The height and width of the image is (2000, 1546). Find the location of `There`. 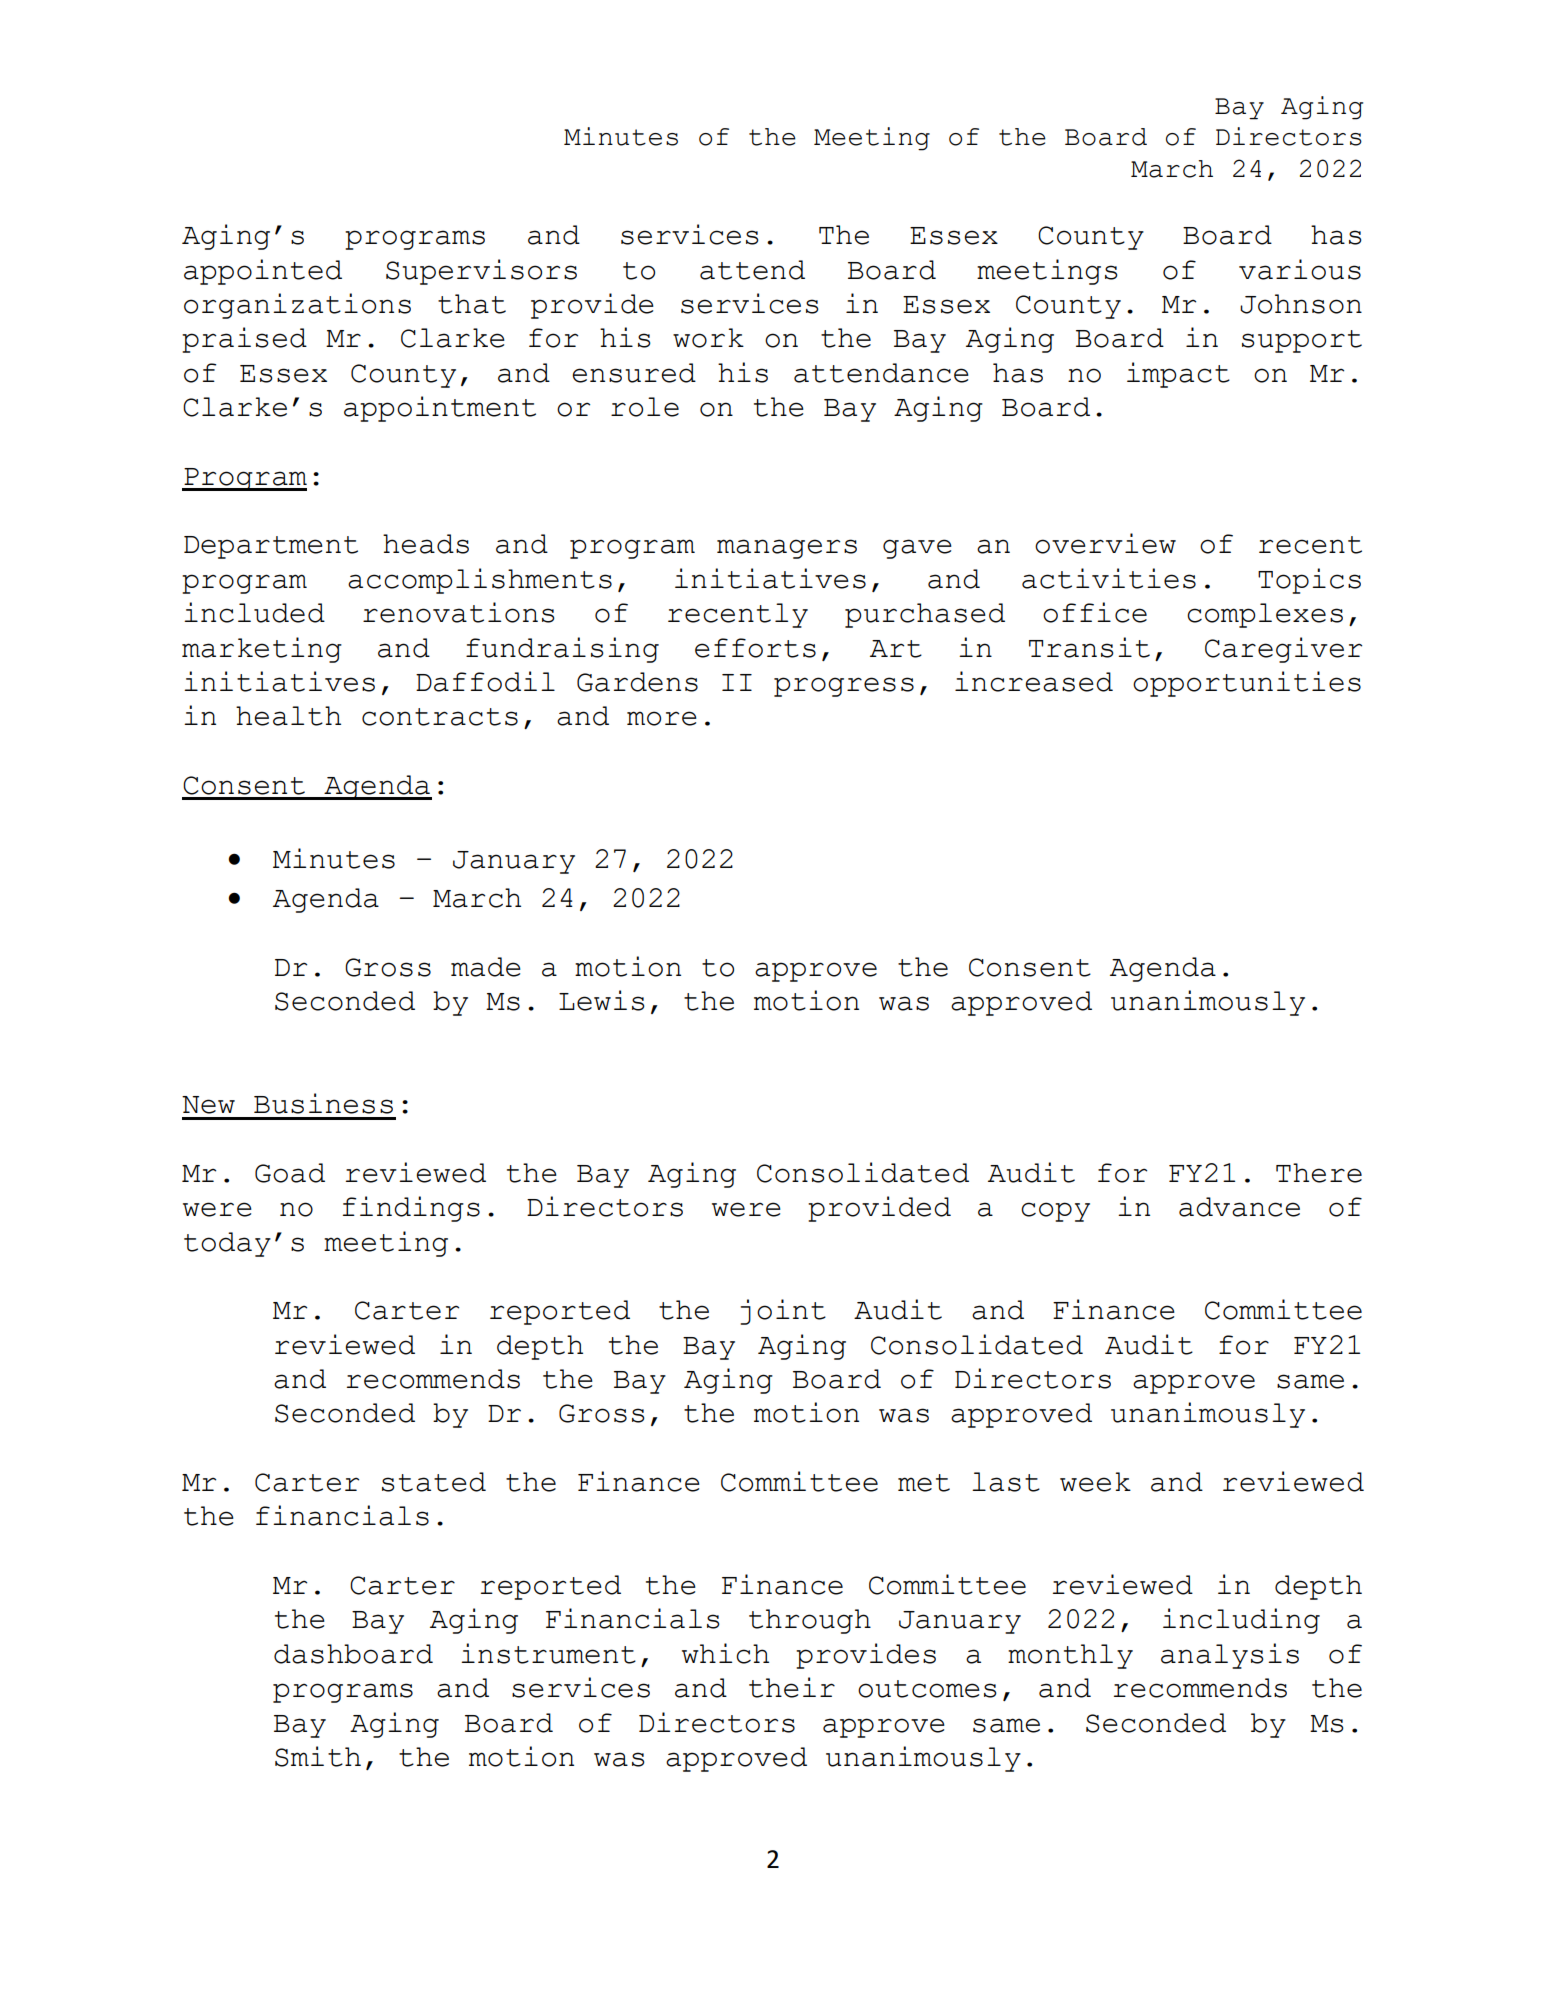

There is located at coordinates (1319, 1173).
